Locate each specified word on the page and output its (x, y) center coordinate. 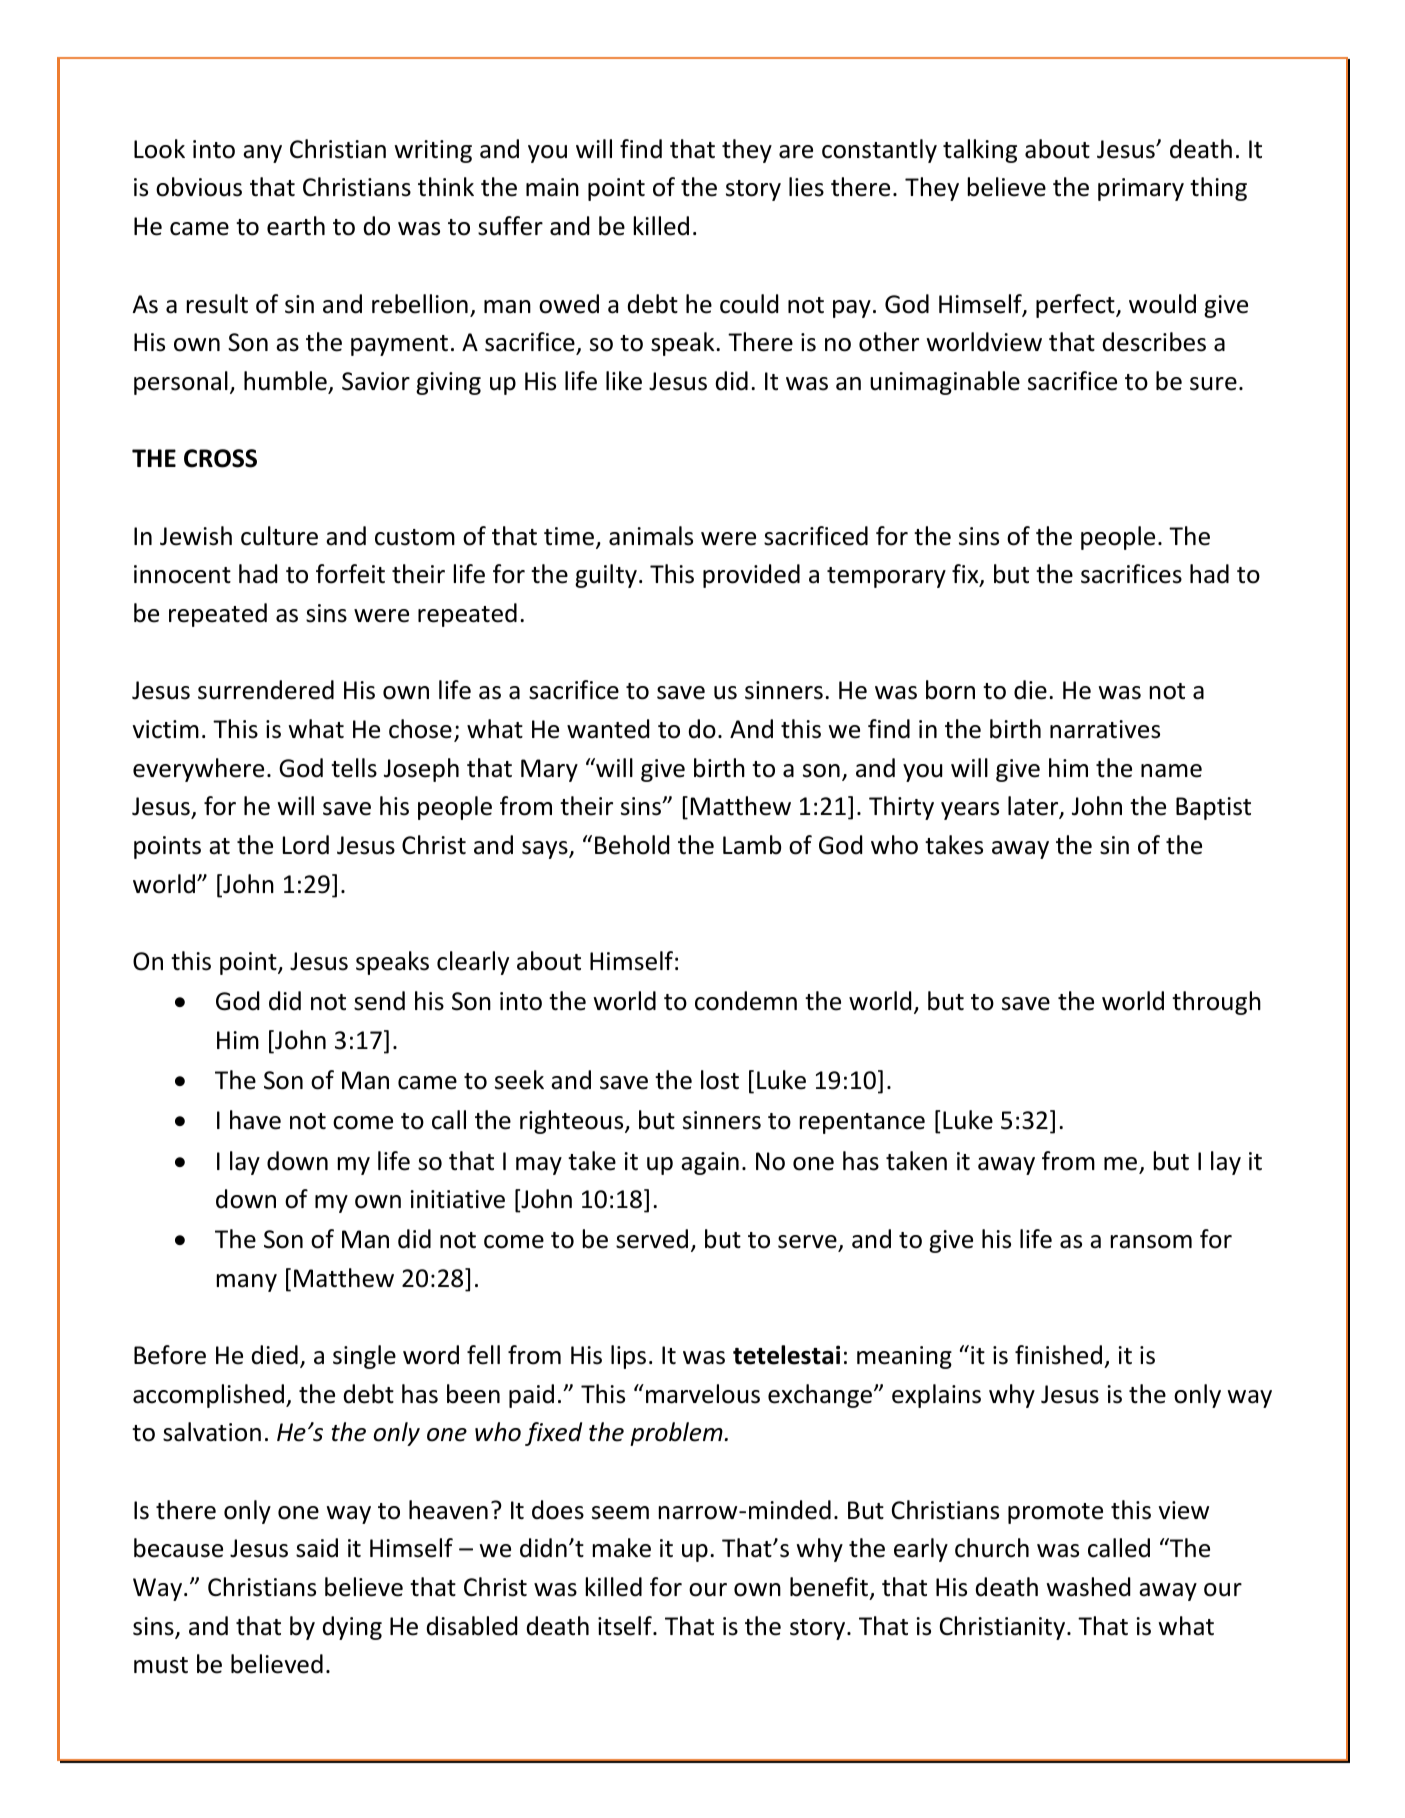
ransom (1151, 1242)
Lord (306, 845)
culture (279, 536)
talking (980, 151)
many (247, 1283)
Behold (632, 845)
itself (626, 1626)
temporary (886, 577)
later (1034, 807)
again (710, 1163)
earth (296, 226)
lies (806, 187)
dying (352, 1628)
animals (651, 536)
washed (1088, 1587)
